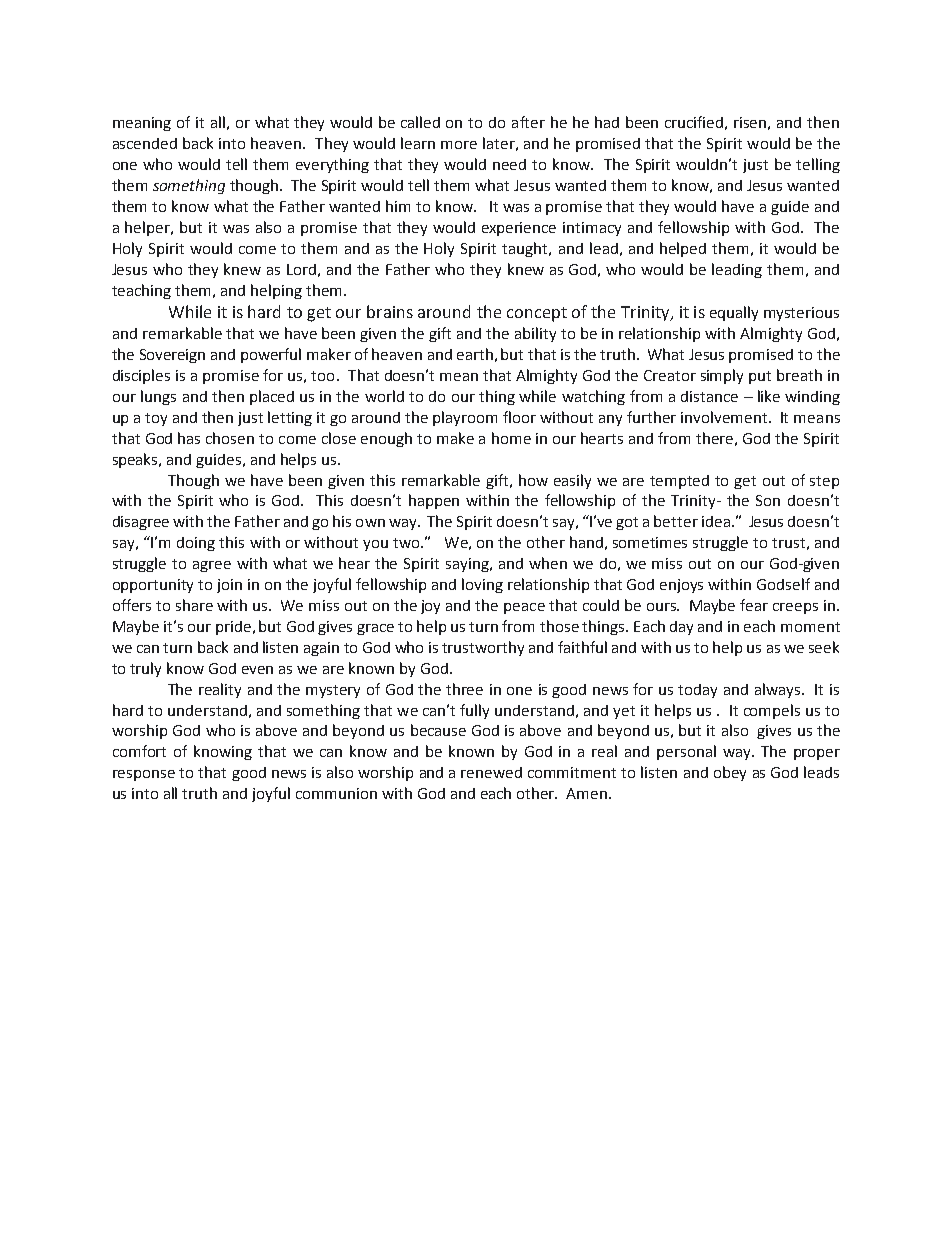 The width and height of the image is (952, 1233). Describe the element at coordinates (459, 145) in the image. I see `more` at that location.
